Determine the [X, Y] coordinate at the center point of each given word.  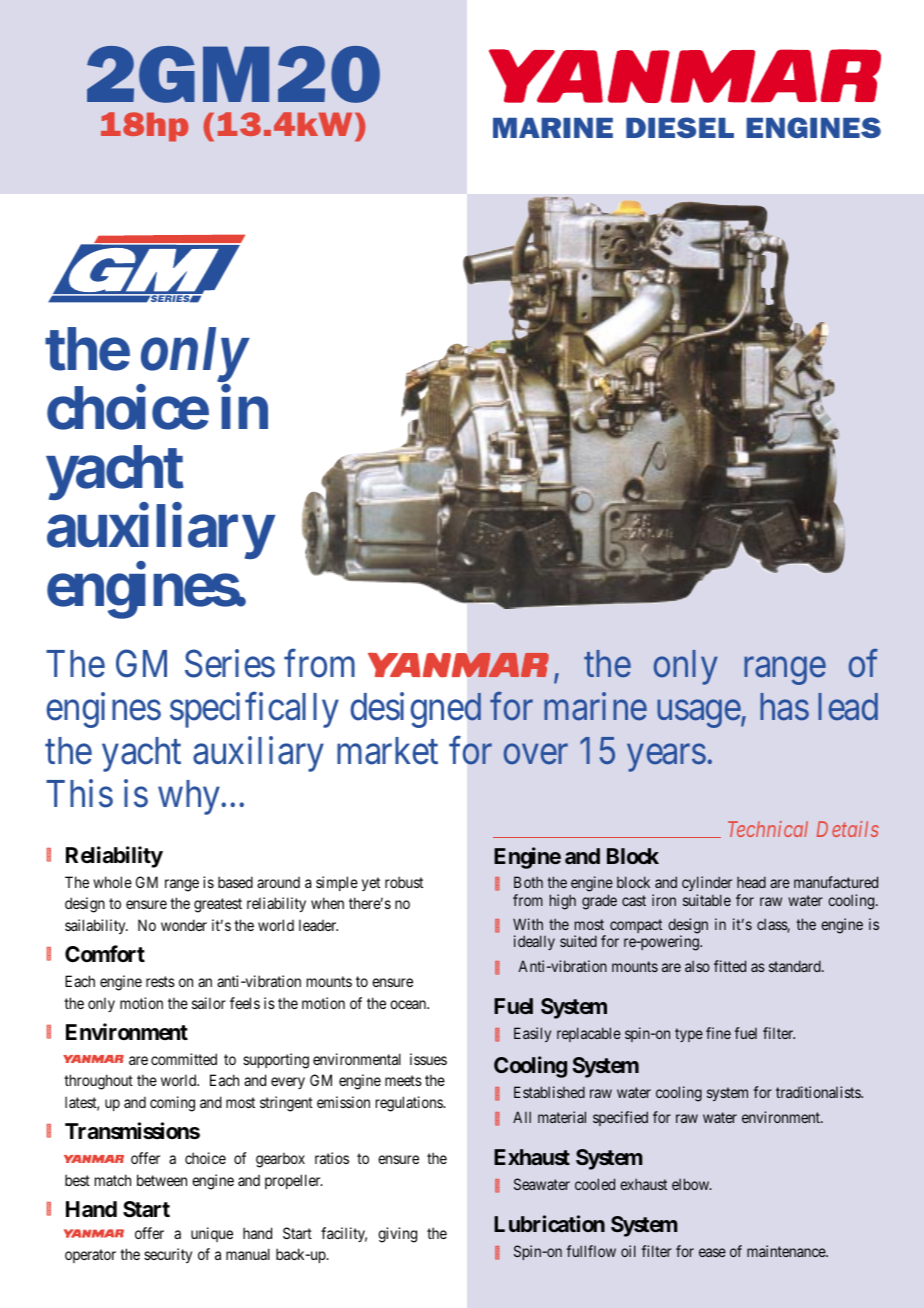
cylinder [707, 885]
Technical [768, 829]
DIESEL [680, 127]
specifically [254, 710]
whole [112, 882]
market [387, 751]
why [190, 797]
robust [404, 882]
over [536, 755]
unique [212, 1234]
